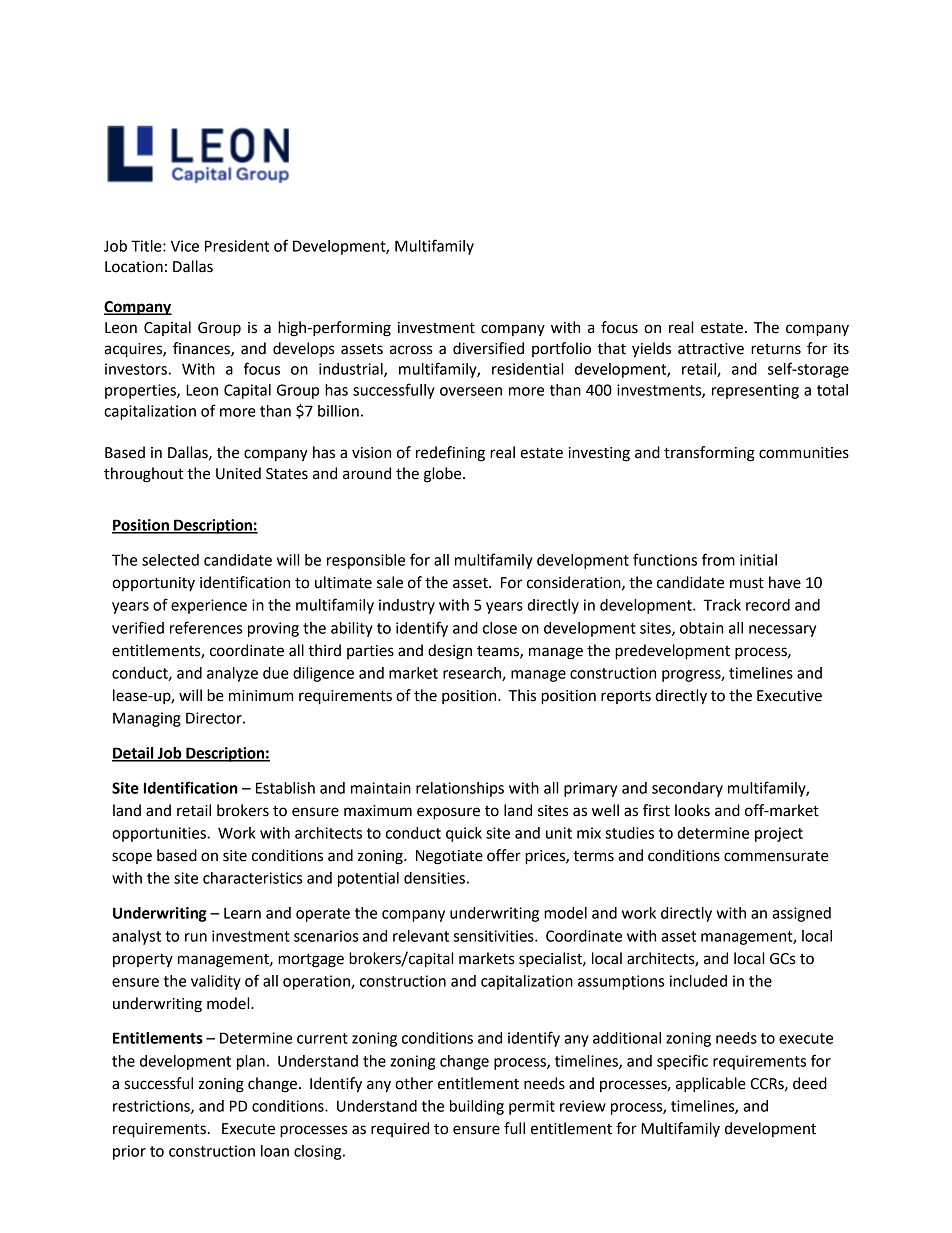 The width and height of the screenshot is (952, 1233). I want to click on sale, so click(390, 582).
